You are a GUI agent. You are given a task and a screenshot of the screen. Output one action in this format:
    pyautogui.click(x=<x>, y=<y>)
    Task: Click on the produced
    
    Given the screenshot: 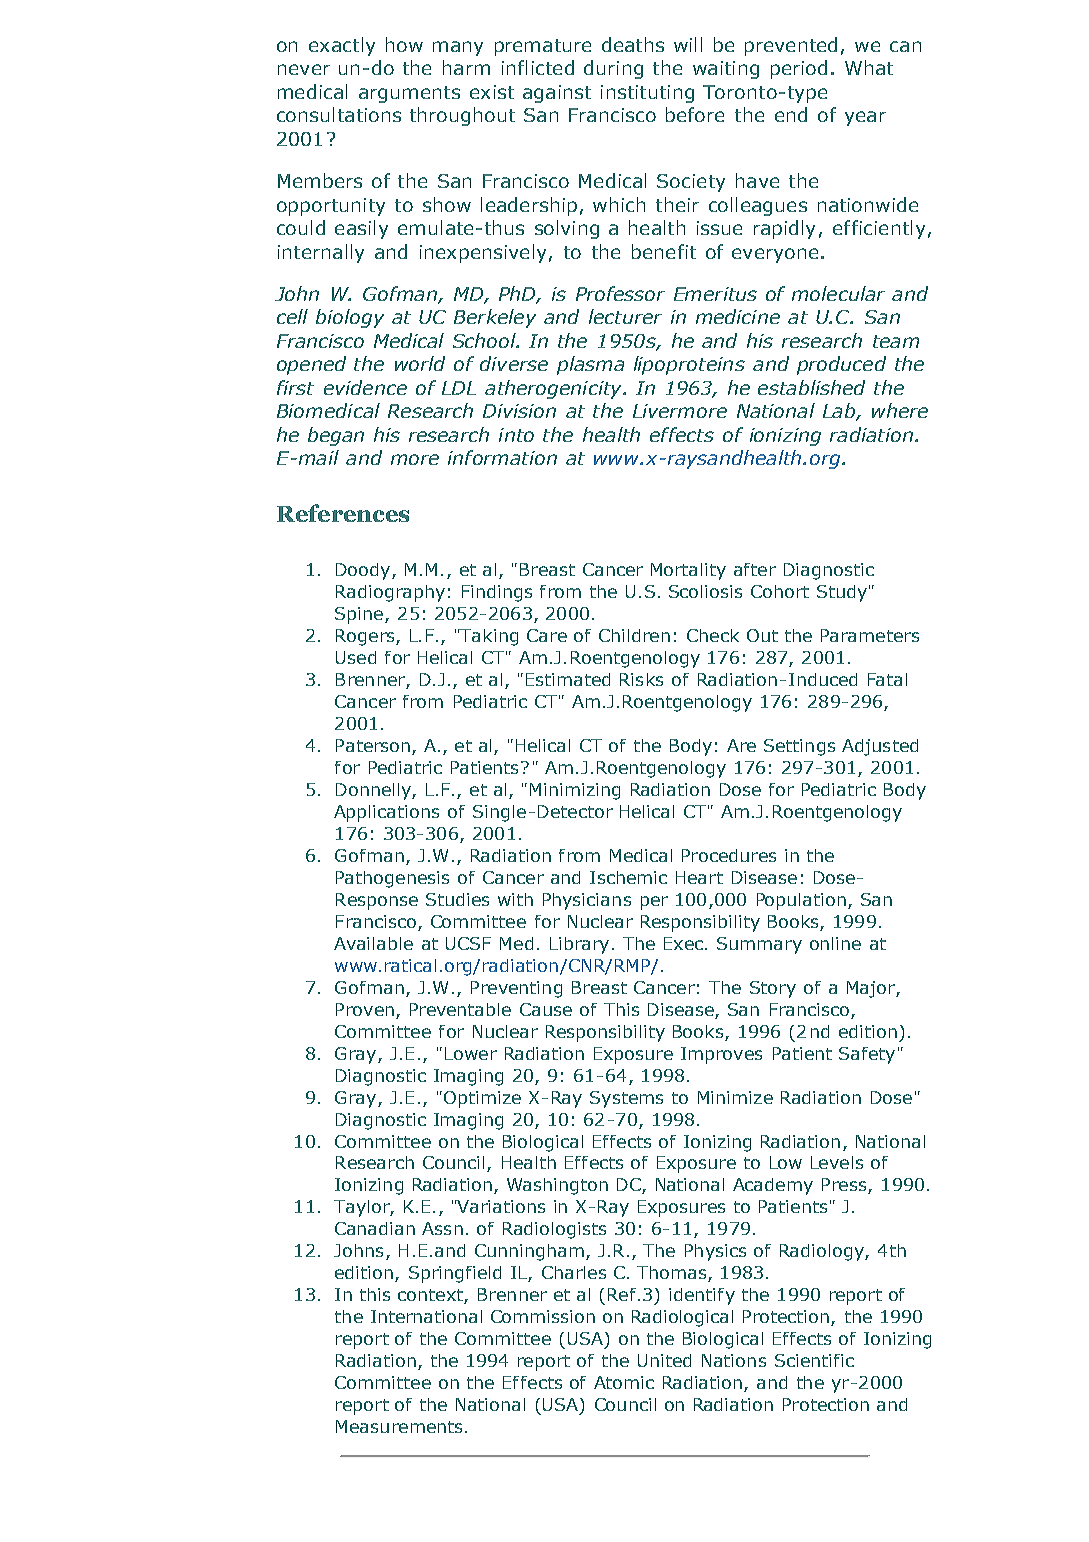 What is the action you would take?
    pyautogui.click(x=841, y=365)
